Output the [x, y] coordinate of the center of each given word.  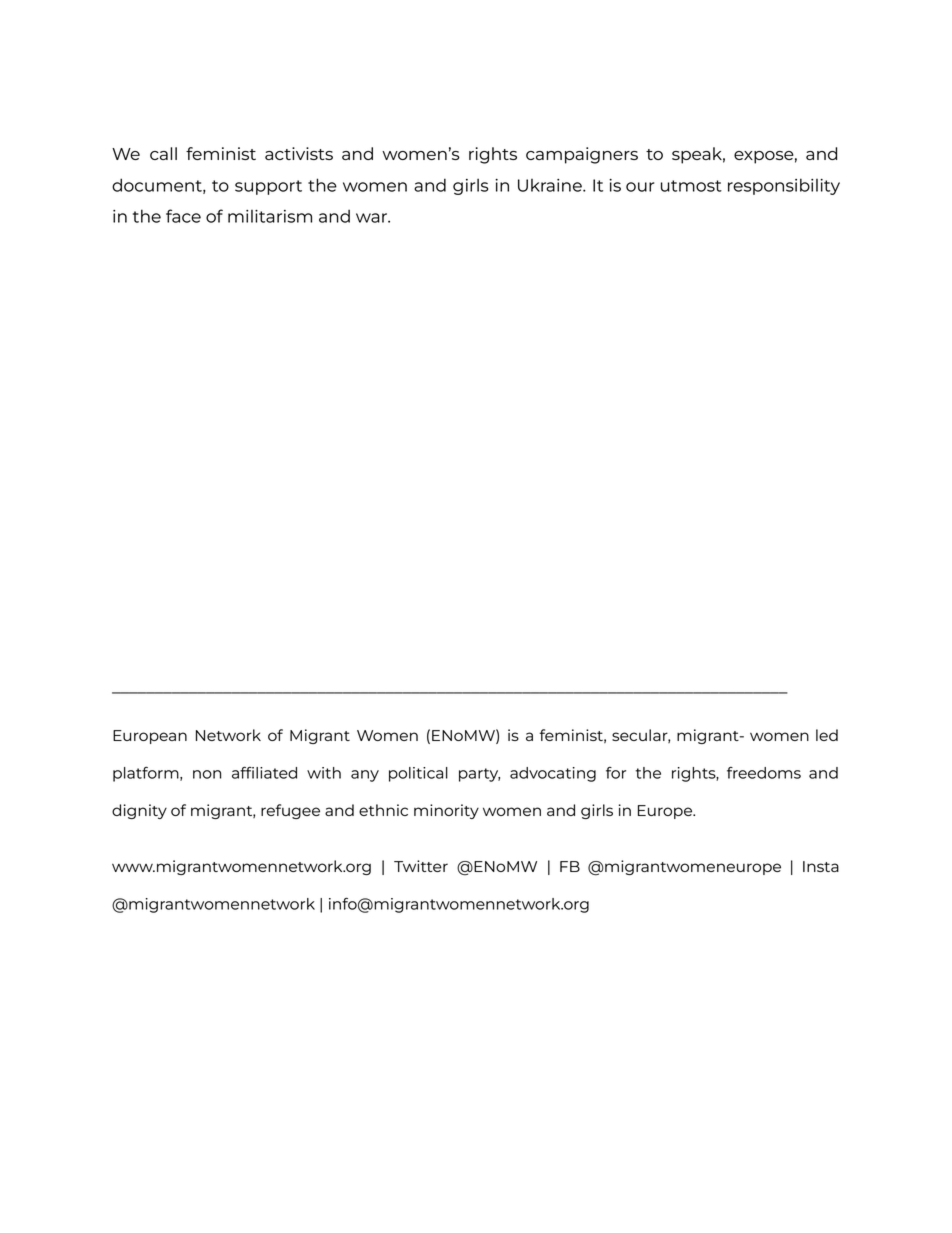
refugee [290, 811]
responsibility [784, 186]
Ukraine [551, 185]
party [479, 775]
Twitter [421, 866]
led [827, 735]
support [268, 187]
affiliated [264, 772]
